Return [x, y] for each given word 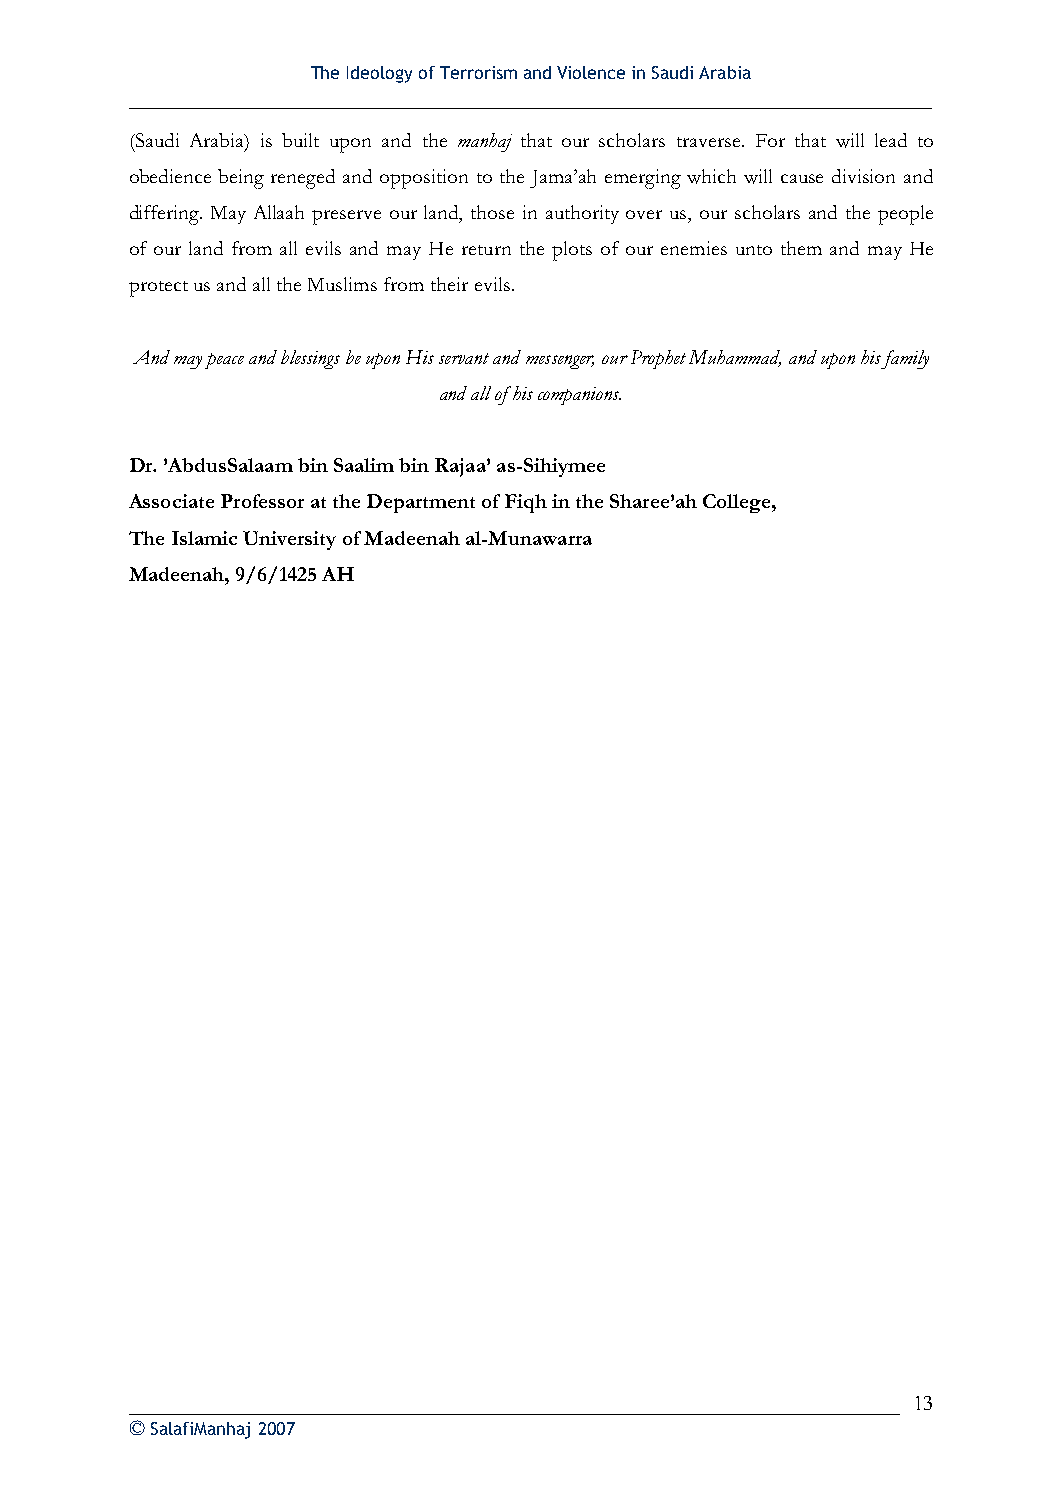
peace [224, 361]
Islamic [204, 538]
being [241, 179]
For [770, 140]
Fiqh [526, 503]
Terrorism [478, 72]
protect [158, 289]
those [492, 212]
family [905, 359]
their [449, 284]
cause [802, 178]
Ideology [379, 74]
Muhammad [735, 358]
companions [579, 396]
